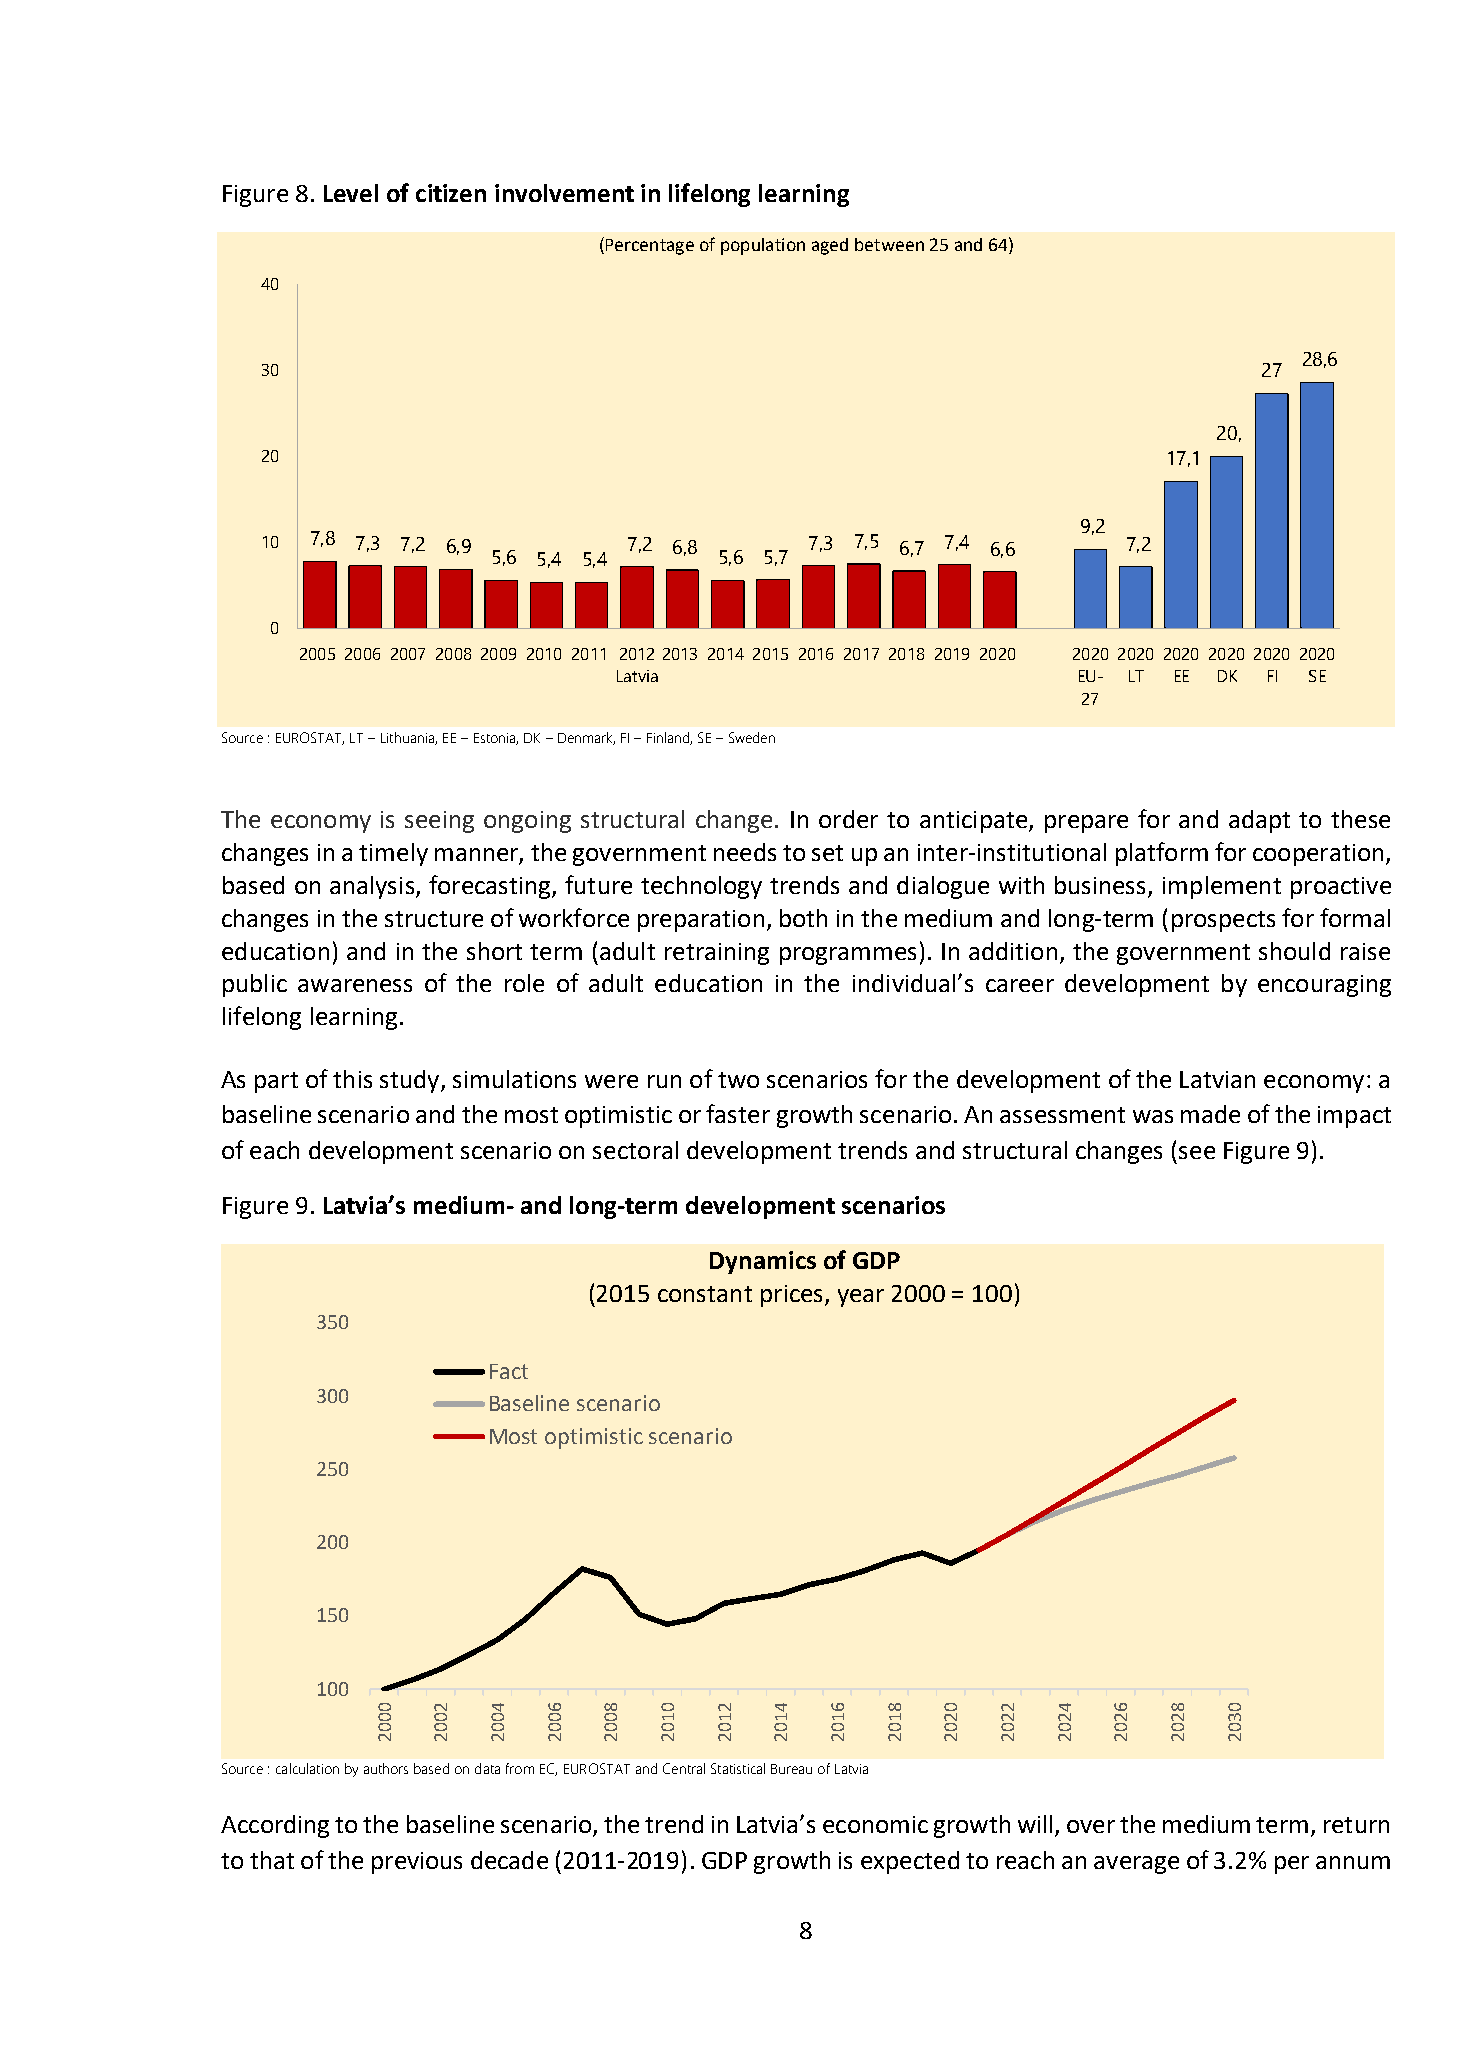 Image resolution: width=1461 pixels, height=2066 pixels. Describe the element at coordinates (738, 1080) in the screenshot. I see `two` at that location.
